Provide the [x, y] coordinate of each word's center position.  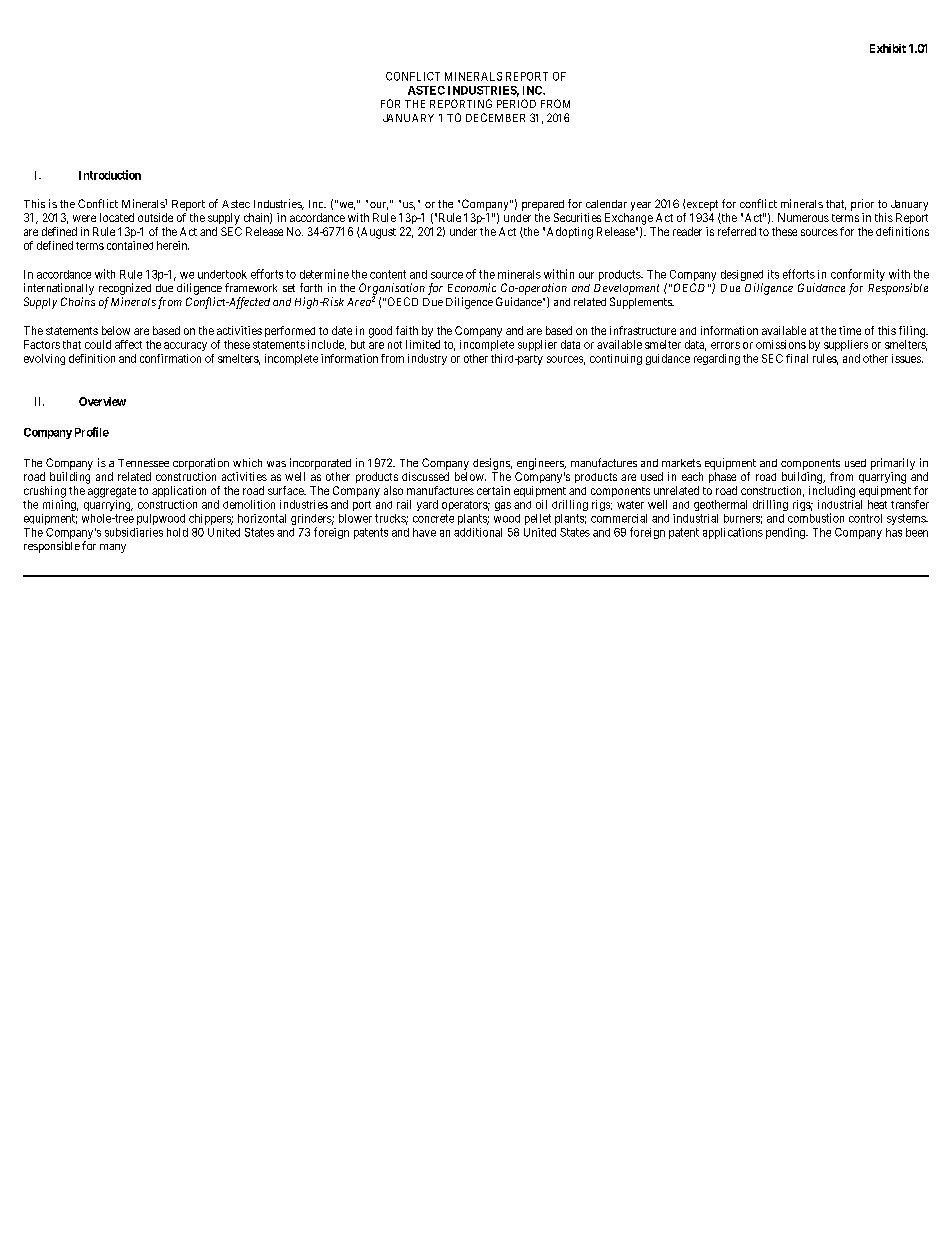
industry [427, 359]
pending [786, 533]
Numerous [803, 217]
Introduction [110, 175]
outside [155, 217]
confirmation [170, 358]
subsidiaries [134, 532]
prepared [543, 205]
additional [478, 532]
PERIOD [516, 103]
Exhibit [888, 48]
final [797, 358]
